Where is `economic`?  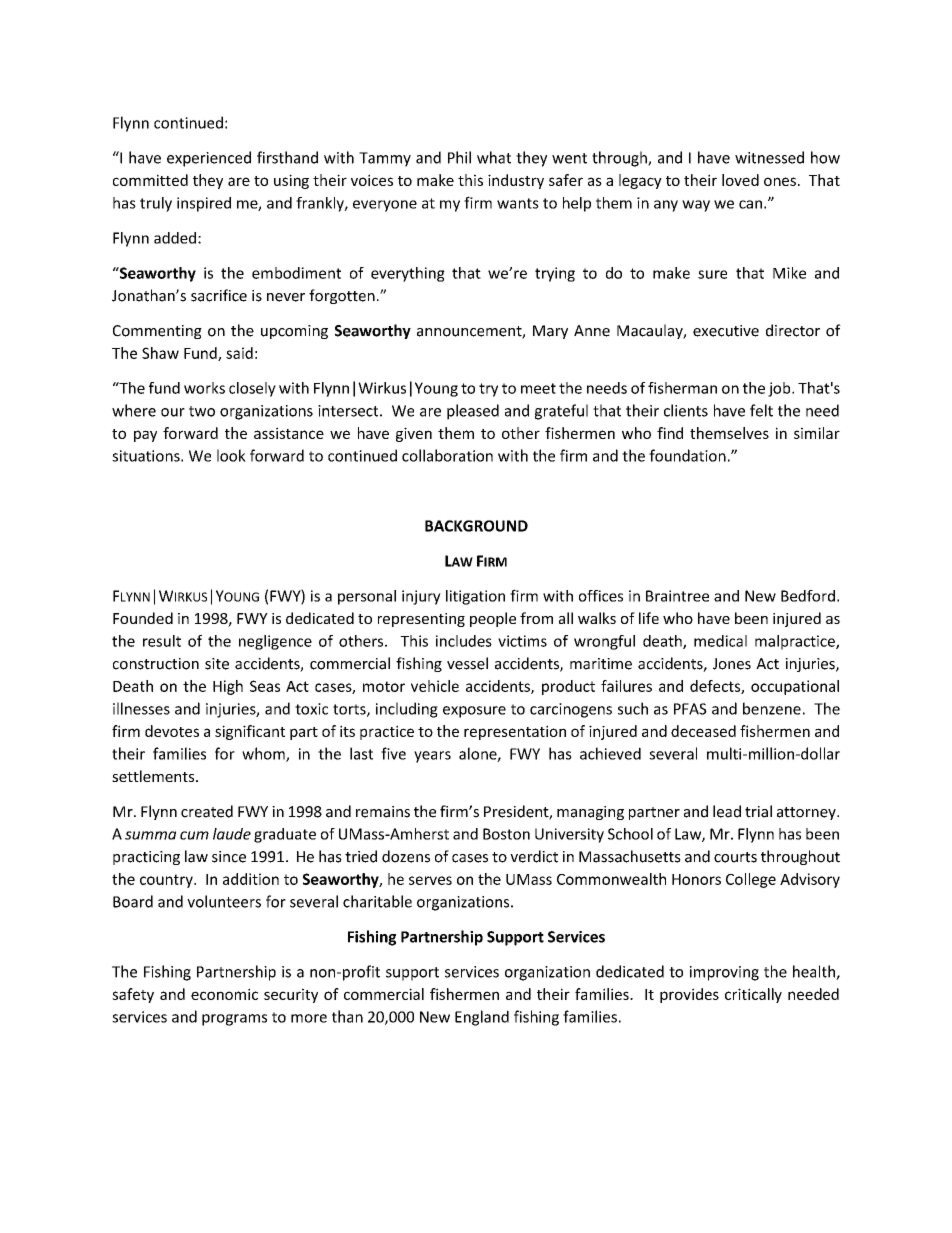 economic is located at coordinates (224, 994).
